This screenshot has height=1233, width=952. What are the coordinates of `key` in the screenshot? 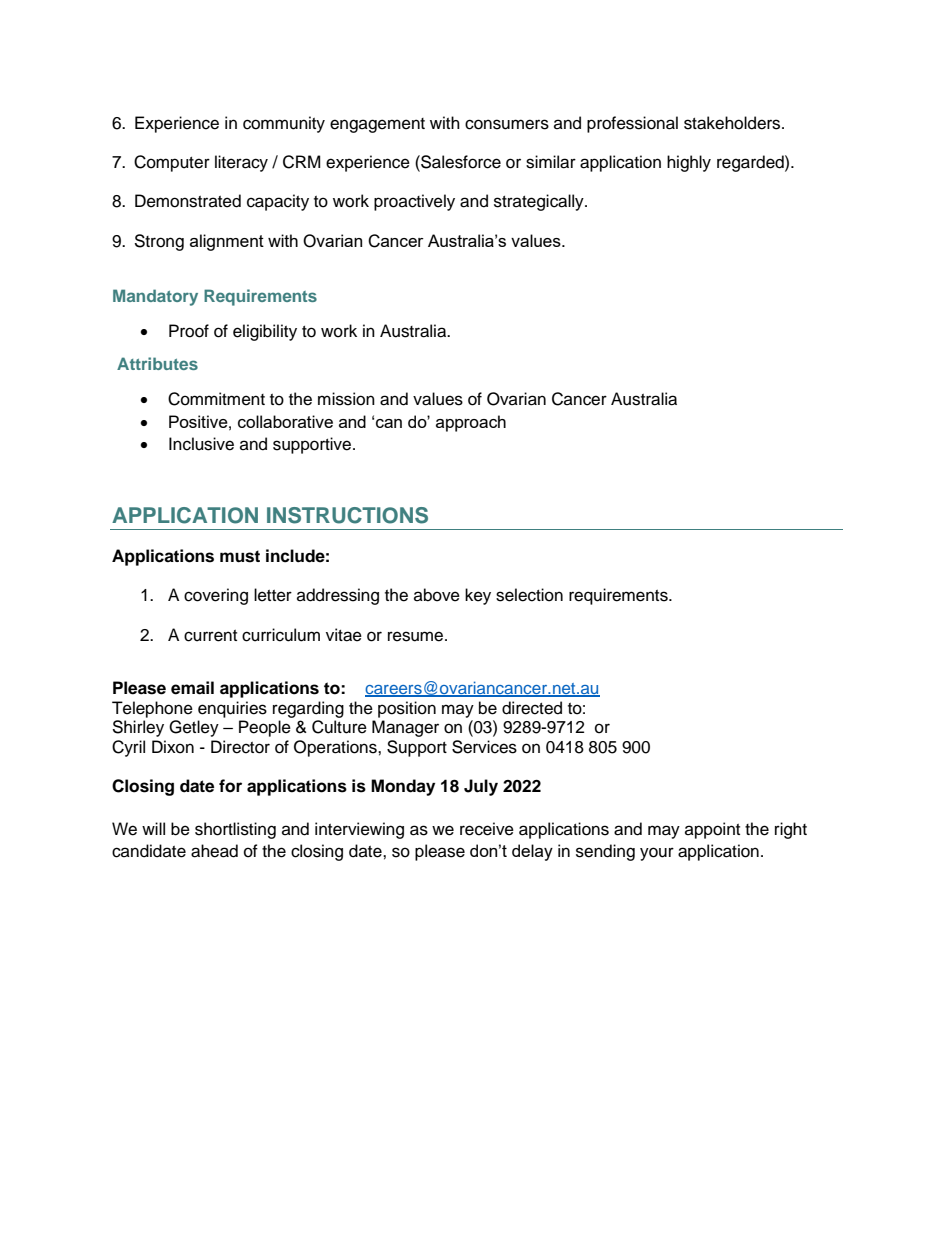 It's located at (478, 596).
